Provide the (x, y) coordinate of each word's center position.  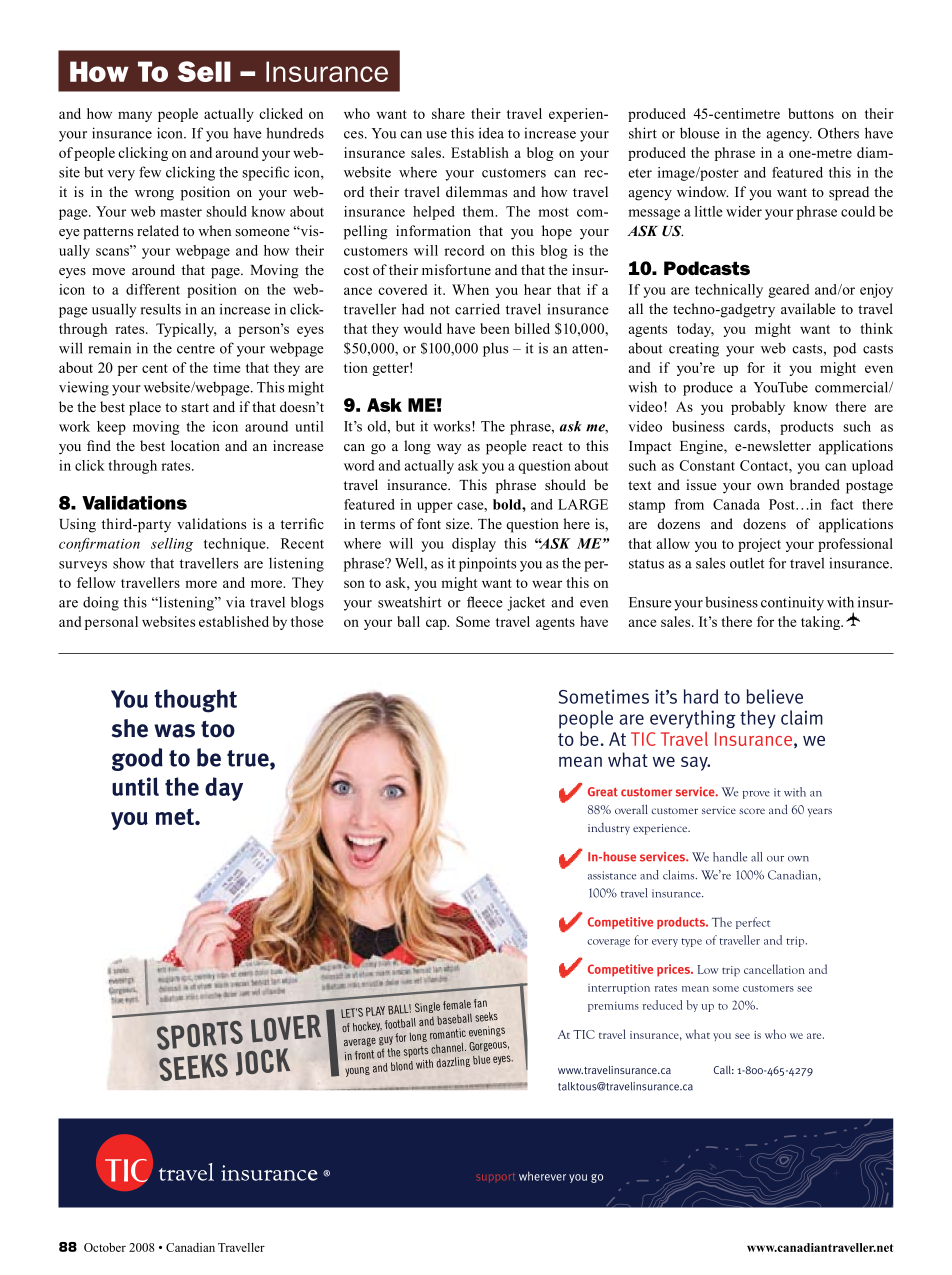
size (459, 524)
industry (609, 829)
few (150, 172)
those (307, 621)
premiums (613, 1007)
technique (236, 545)
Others (838, 133)
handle (730, 857)
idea (491, 133)
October (105, 1247)
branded (815, 484)
